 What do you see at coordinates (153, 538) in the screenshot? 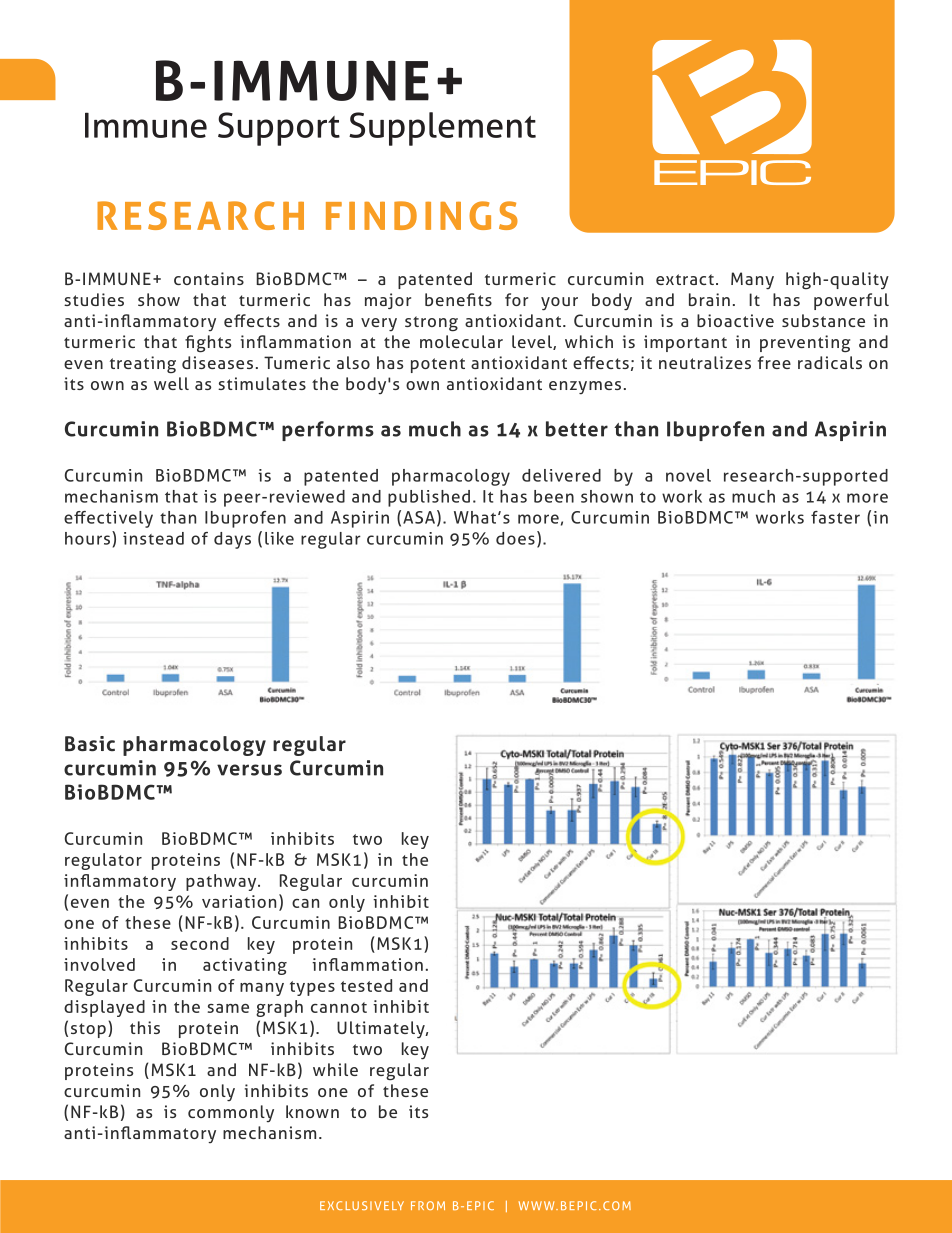
I see `instead` at bounding box center [153, 538].
